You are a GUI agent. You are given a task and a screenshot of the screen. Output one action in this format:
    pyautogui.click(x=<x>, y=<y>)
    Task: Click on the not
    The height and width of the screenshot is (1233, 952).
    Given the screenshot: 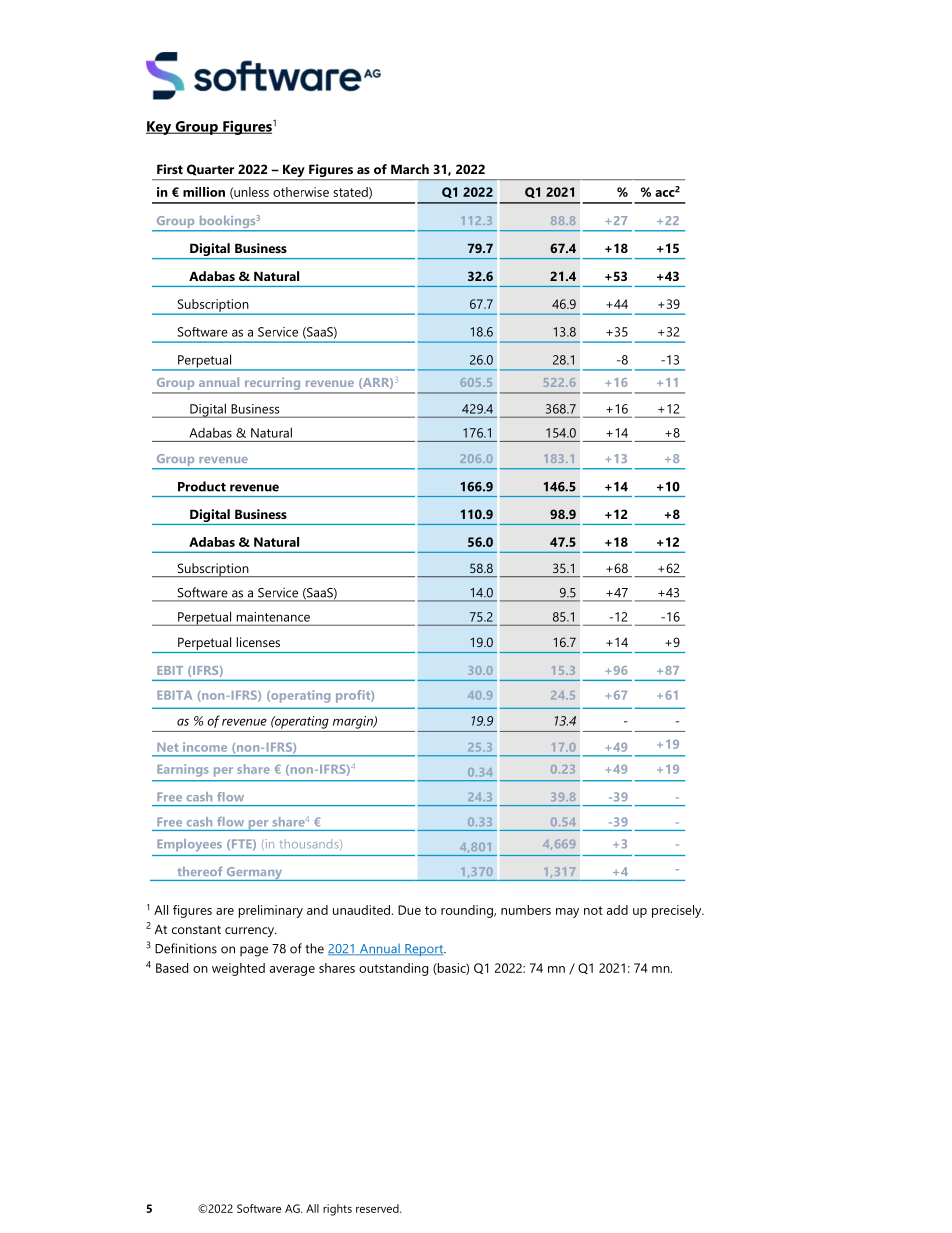 What is the action you would take?
    pyautogui.click(x=593, y=910)
